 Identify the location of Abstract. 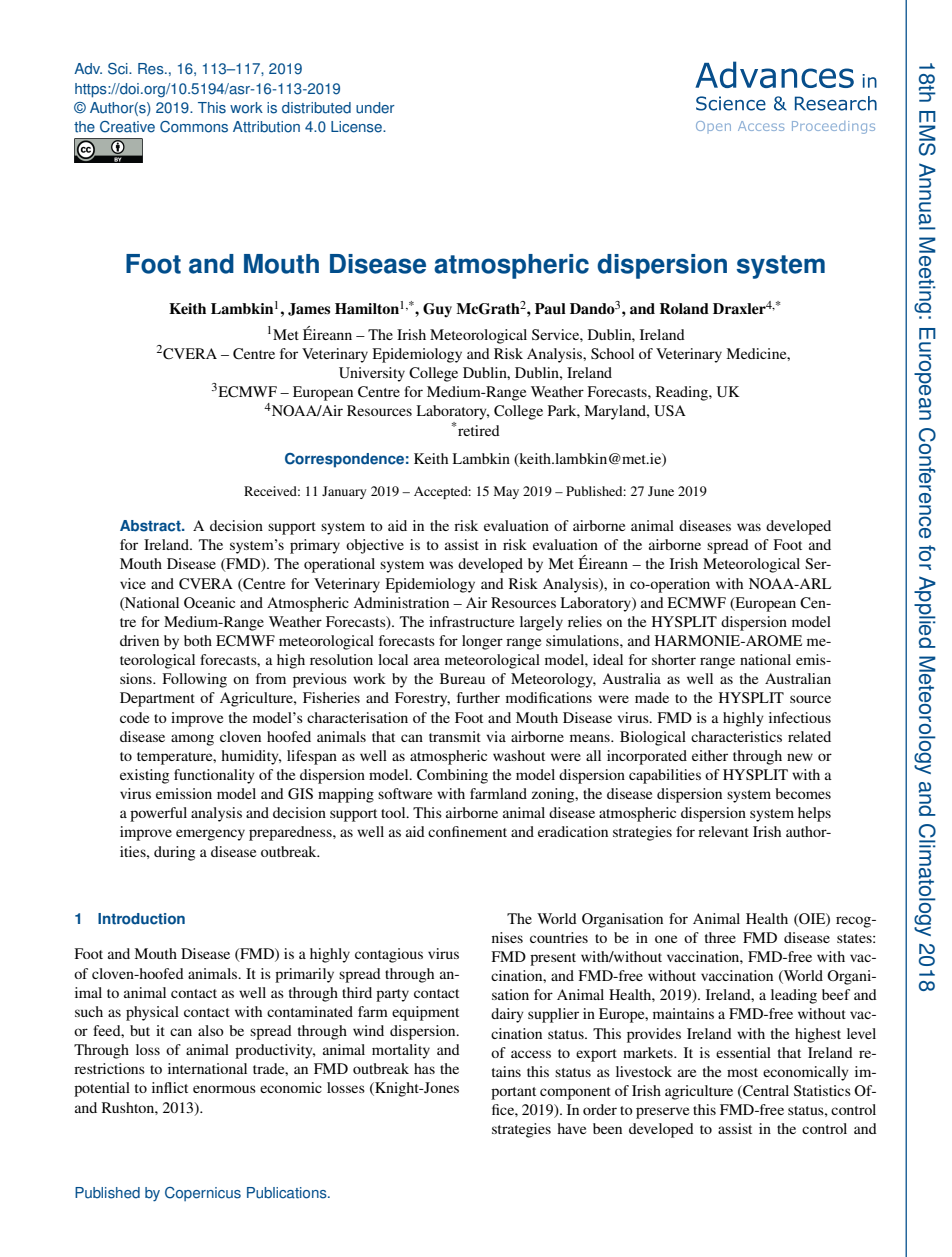
(151, 526).
